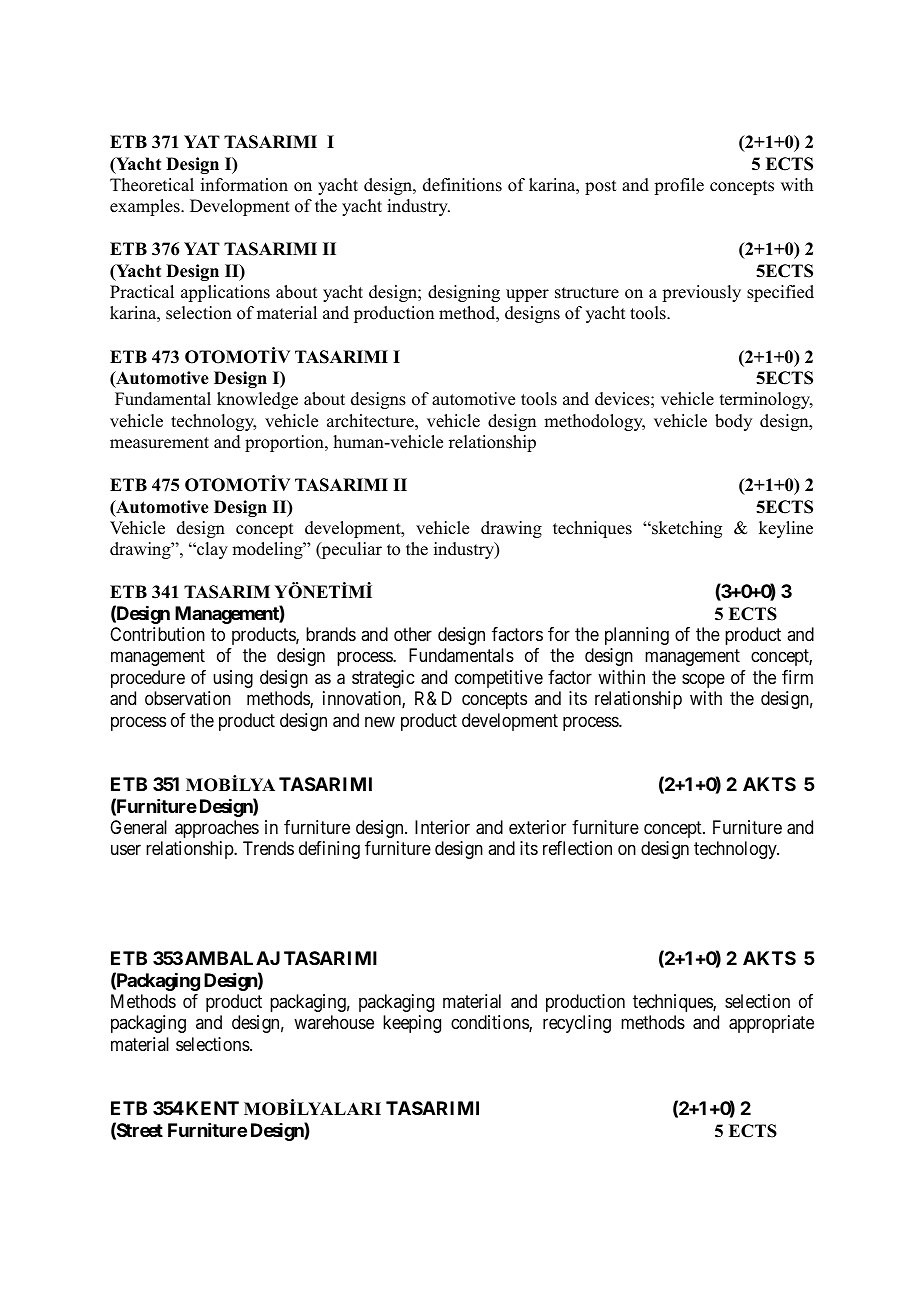 Image resolution: width=924 pixels, height=1308 pixels. What do you see at coordinates (212, 1108) in the screenshot?
I see `KENT` at bounding box center [212, 1108].
